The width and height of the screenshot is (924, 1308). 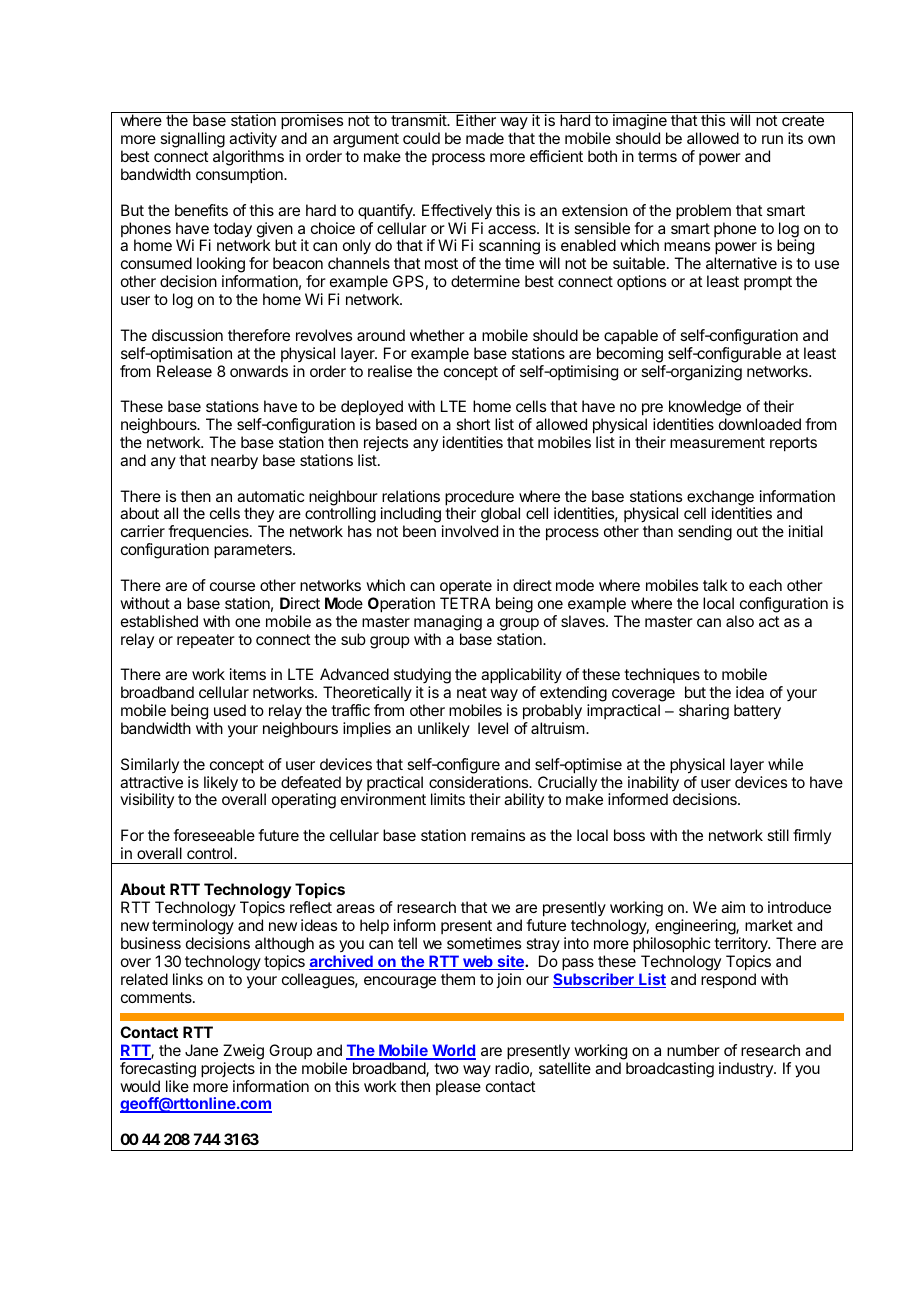 What do you see at coordinates (485, 138) in the screenshot?
I see `made` at bounding box center [485, 138].
